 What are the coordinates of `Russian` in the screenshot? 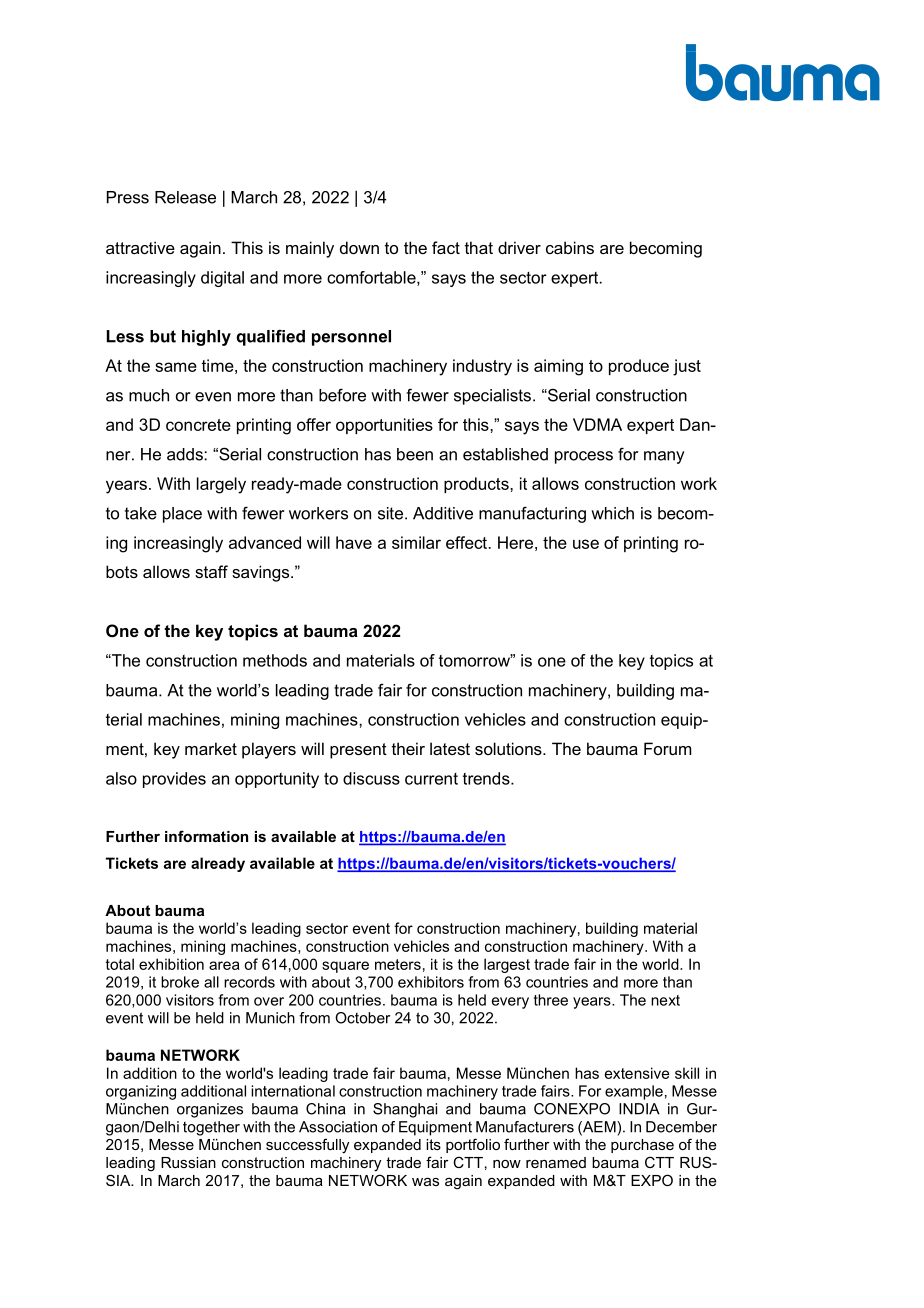 It's located at (188, 1162).
